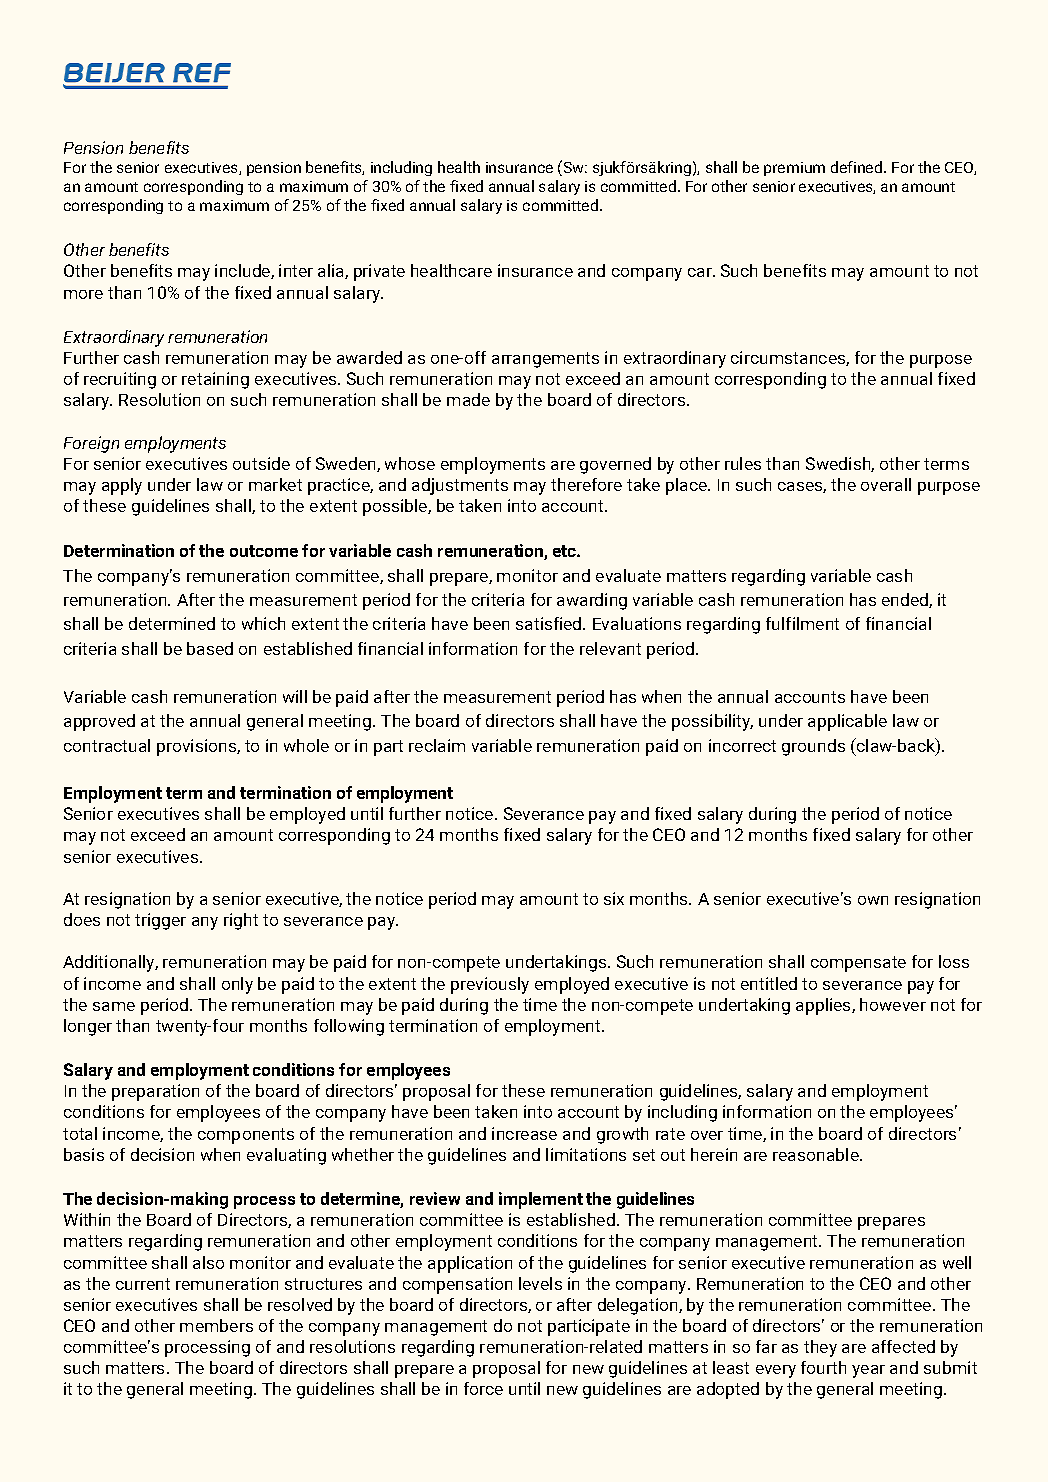  What do you see at coordinates (216, 1325) in the screenshot?
I see `members` at bounding box center [216, 1325].
